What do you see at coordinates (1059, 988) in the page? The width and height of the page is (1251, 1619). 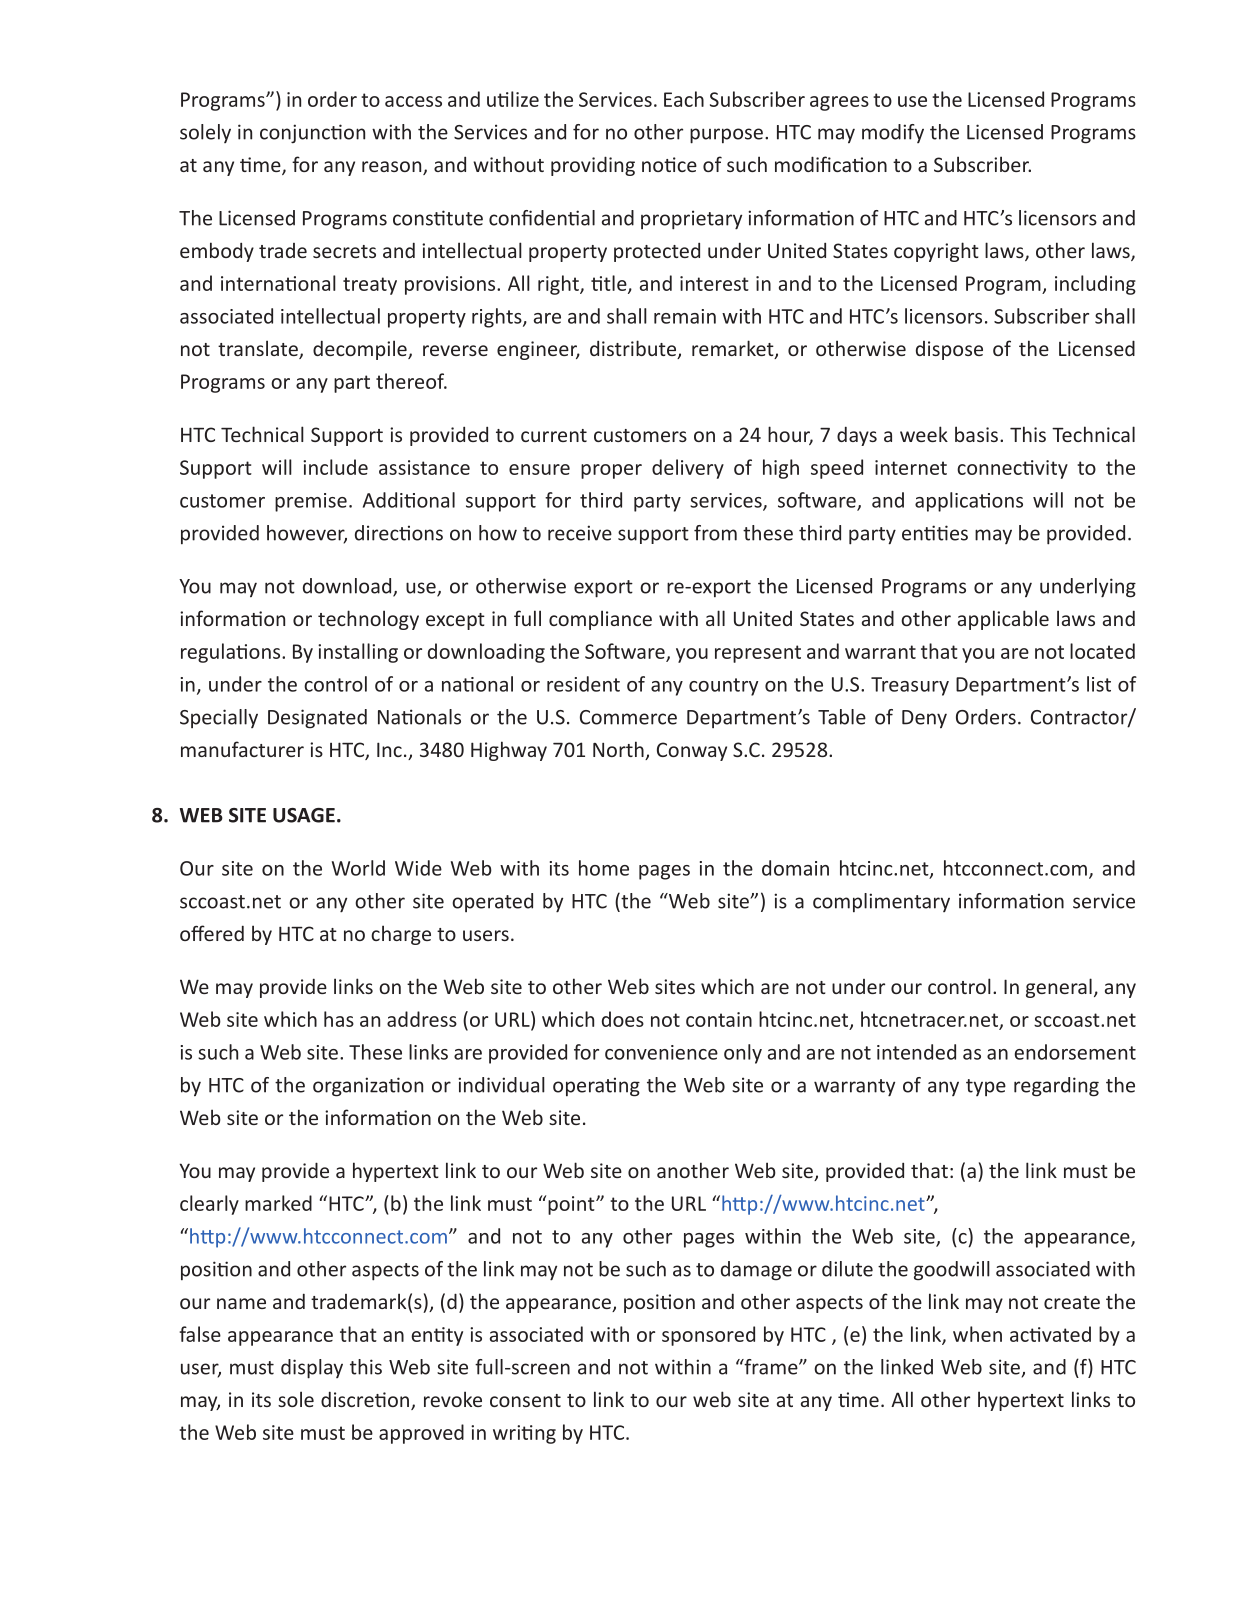 I see `general` at bounding box center [1059, 988].
